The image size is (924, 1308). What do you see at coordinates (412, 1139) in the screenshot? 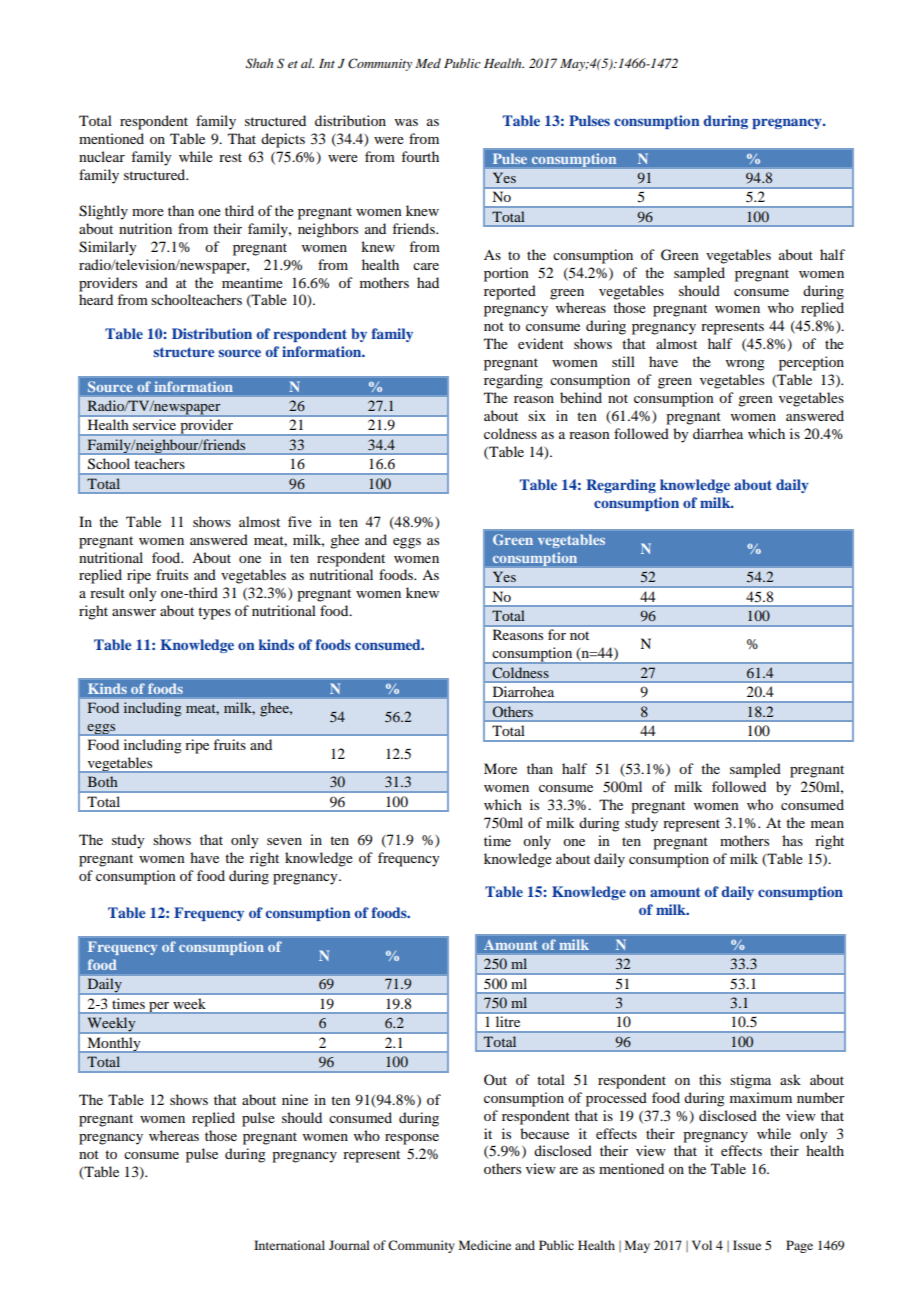
I see `response` at bounding box center [412, 1139].
